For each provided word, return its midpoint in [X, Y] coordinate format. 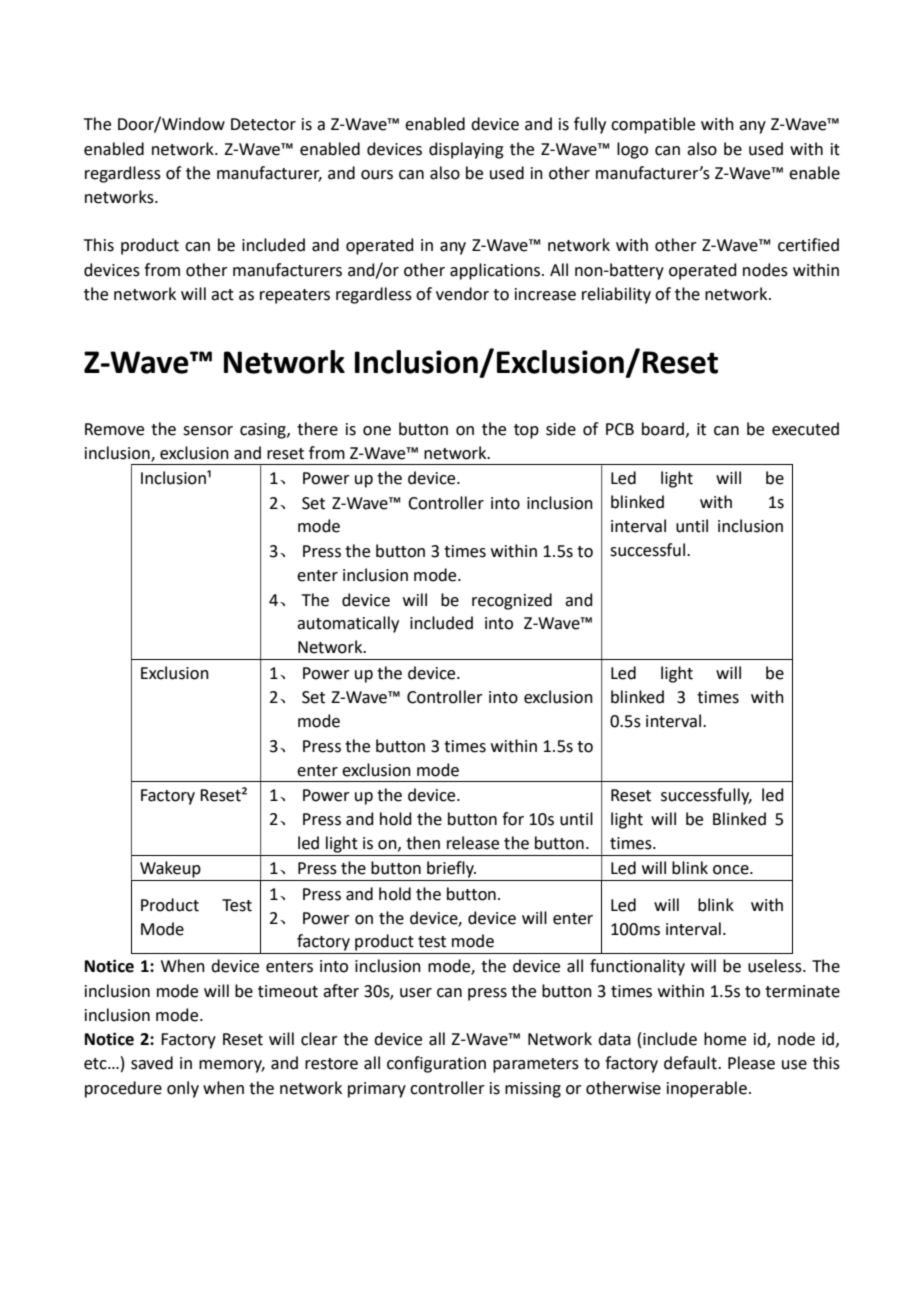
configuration [436, 1064]
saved [152, 1063]
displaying [466, 150]
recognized [512, 601]
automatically [348, 624]
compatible [653, 125]
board [663, 429]
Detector [263, 124]
